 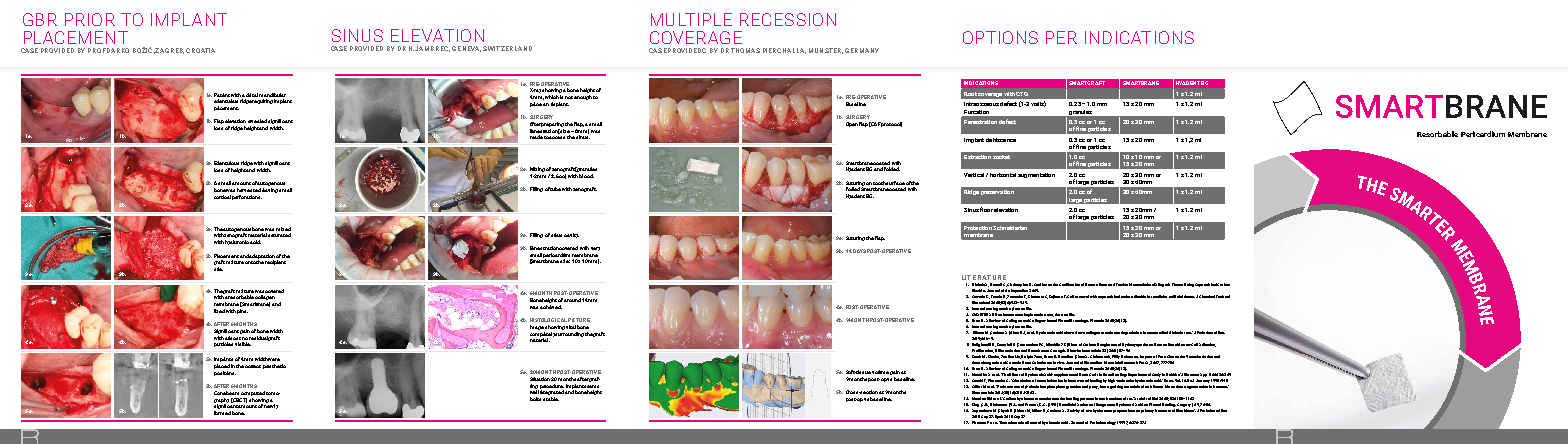 What do you see at coordinates (595, 249) in the screenshot?
I see `very` at bounding box center [595, 249].
